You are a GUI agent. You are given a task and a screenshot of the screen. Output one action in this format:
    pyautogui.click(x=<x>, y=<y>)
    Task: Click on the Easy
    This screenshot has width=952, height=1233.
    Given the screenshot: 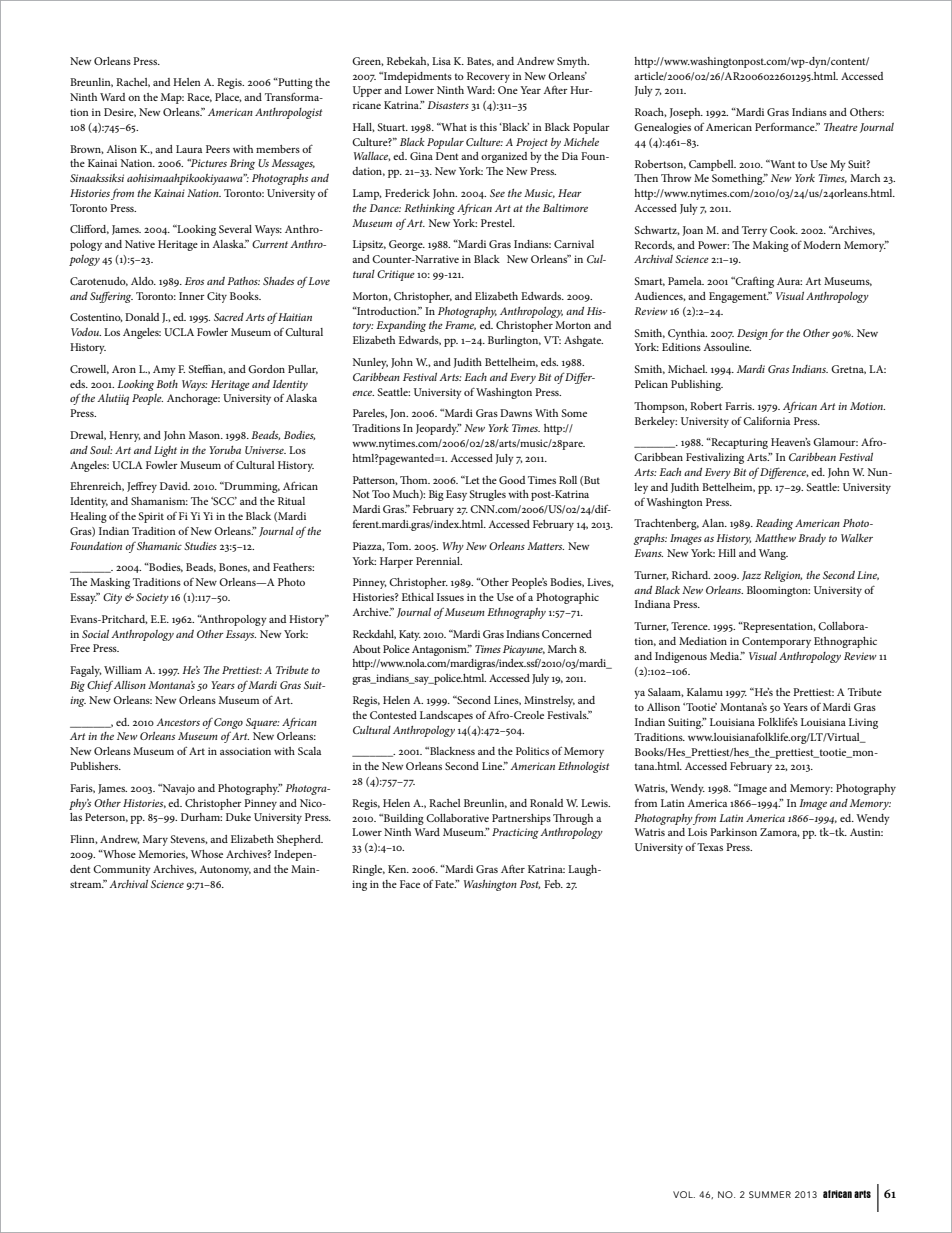 What is the action you would take?
    pyautogui.click(x=456, y=495)
